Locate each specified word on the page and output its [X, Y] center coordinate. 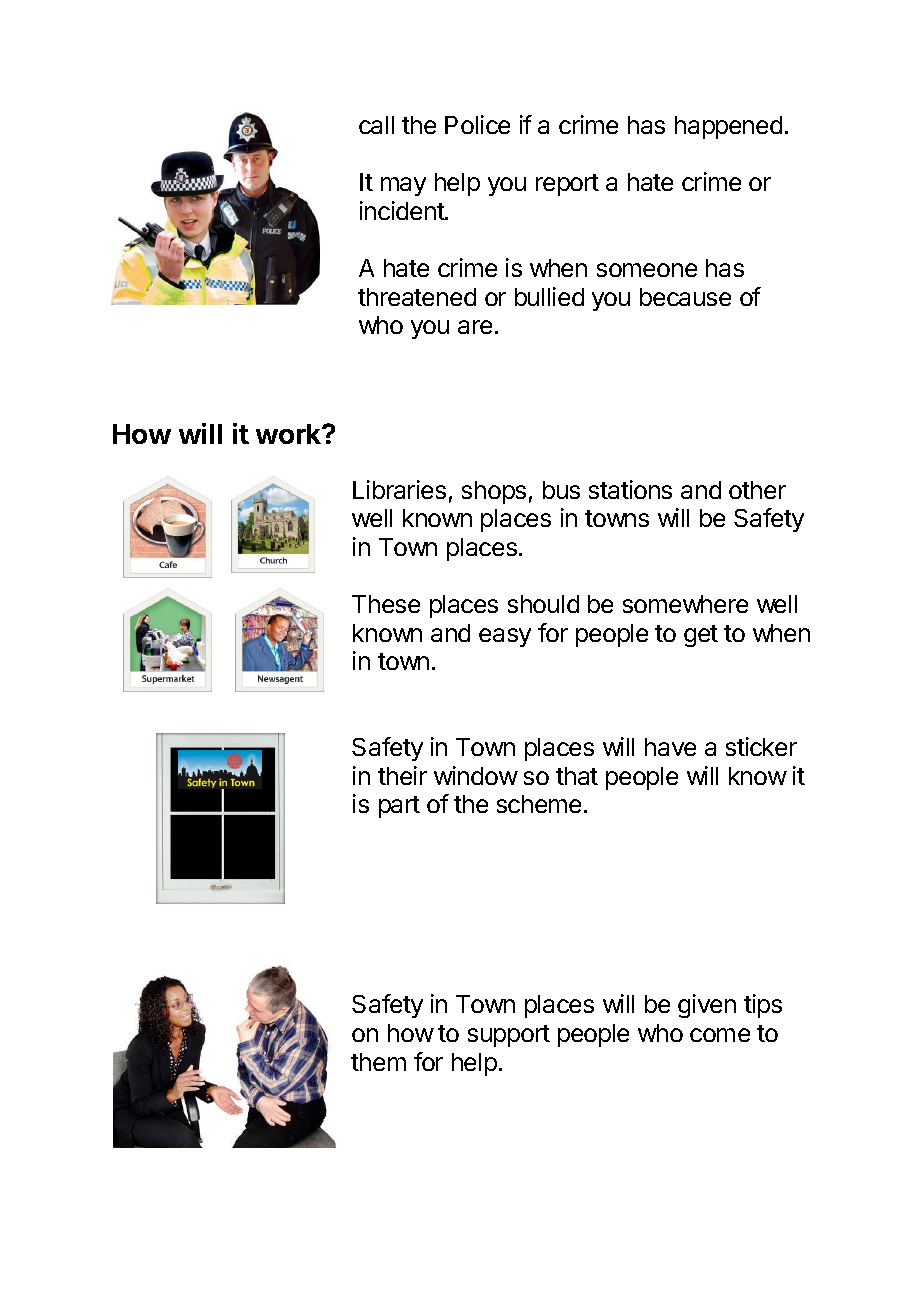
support [509, 1036]
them [378, 1062]
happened [728, 127]
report [567, 185]
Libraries [399, 489]
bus [561, 490]
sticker [761, 746]
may [403, 186]
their [402, 775]
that [577, 776]
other [757, 490]
